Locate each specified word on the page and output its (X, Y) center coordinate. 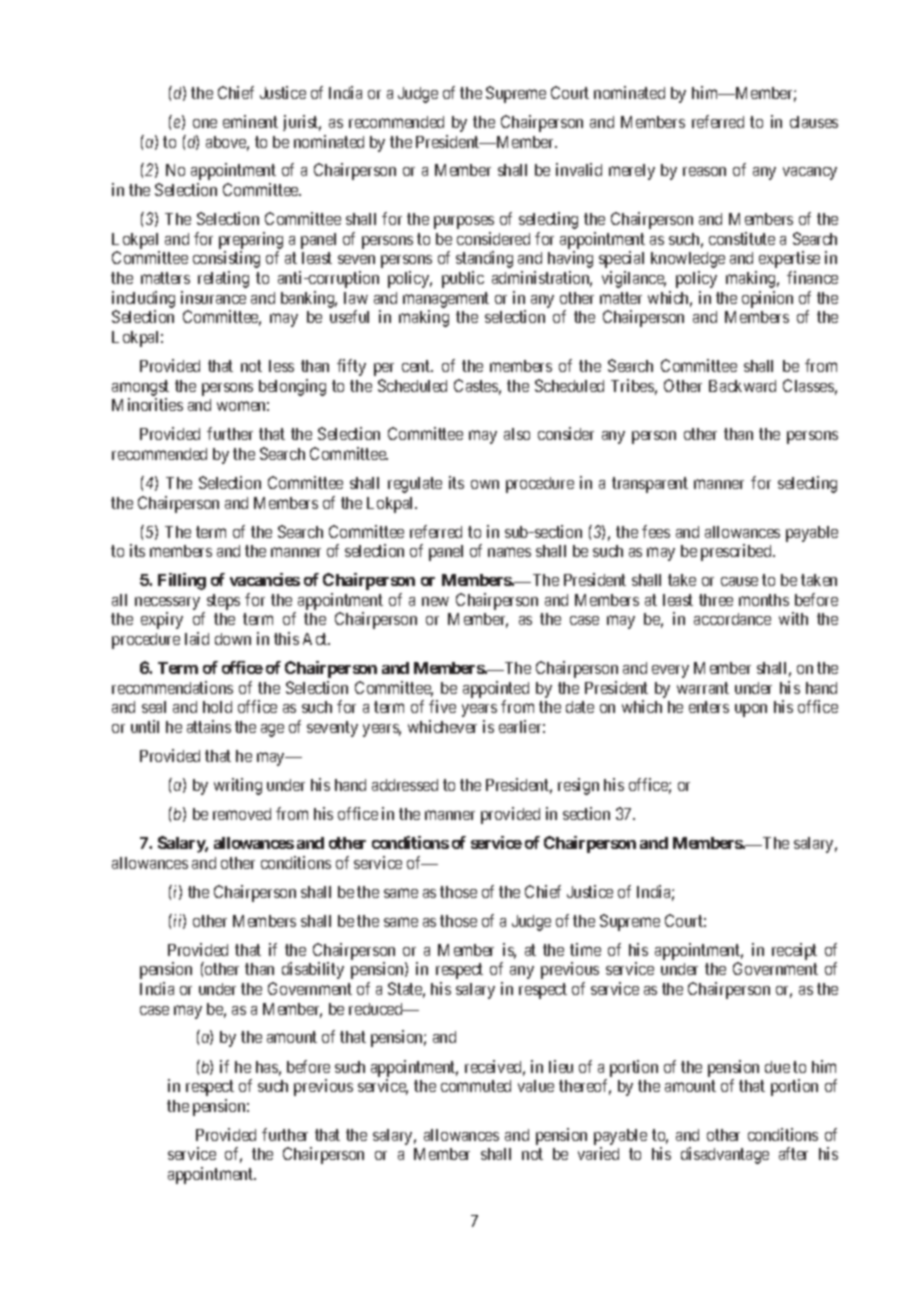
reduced (377, 1009)
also (517, 434)
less (281, 366)
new (435, 601)
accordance (732, 619)
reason (704, 171)
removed (242, 814)
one (205, 123)
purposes (464, 222)
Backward (742, 386)
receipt (794, 951)
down (233, 639)
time (585, 949)
